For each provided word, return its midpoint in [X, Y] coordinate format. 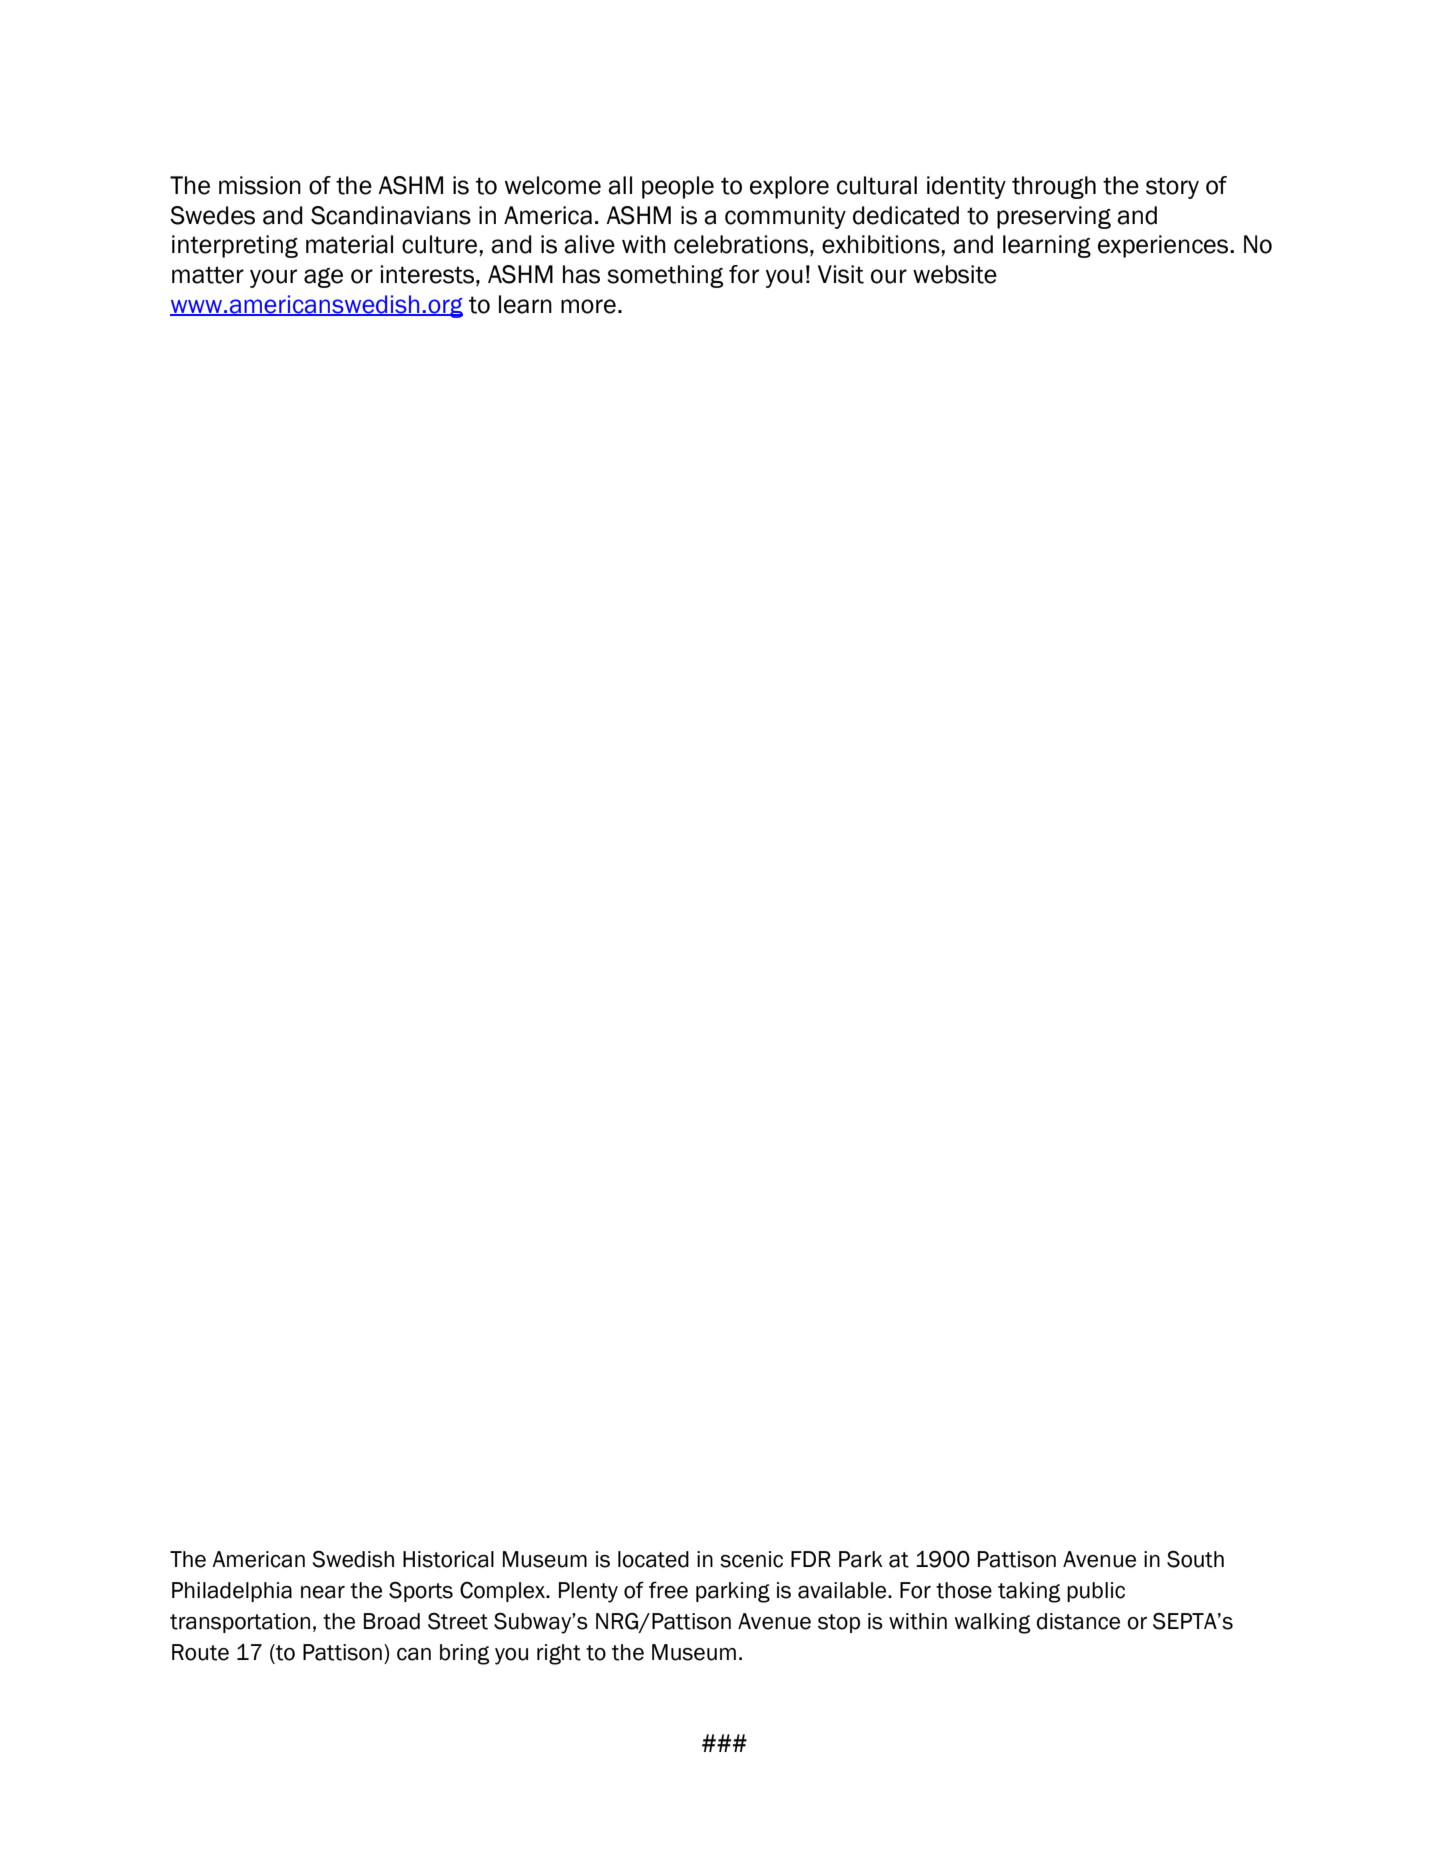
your [273, 278]
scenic [751, 1559]
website [955, 274]
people [678, 187]
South [1195, 1559]
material [349, 244]
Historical [448, 1559]
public [1096, 1592]
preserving [1054, 217]
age [323, 278]
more [588, 306]
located [653, 1559]
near [323, 1592]
